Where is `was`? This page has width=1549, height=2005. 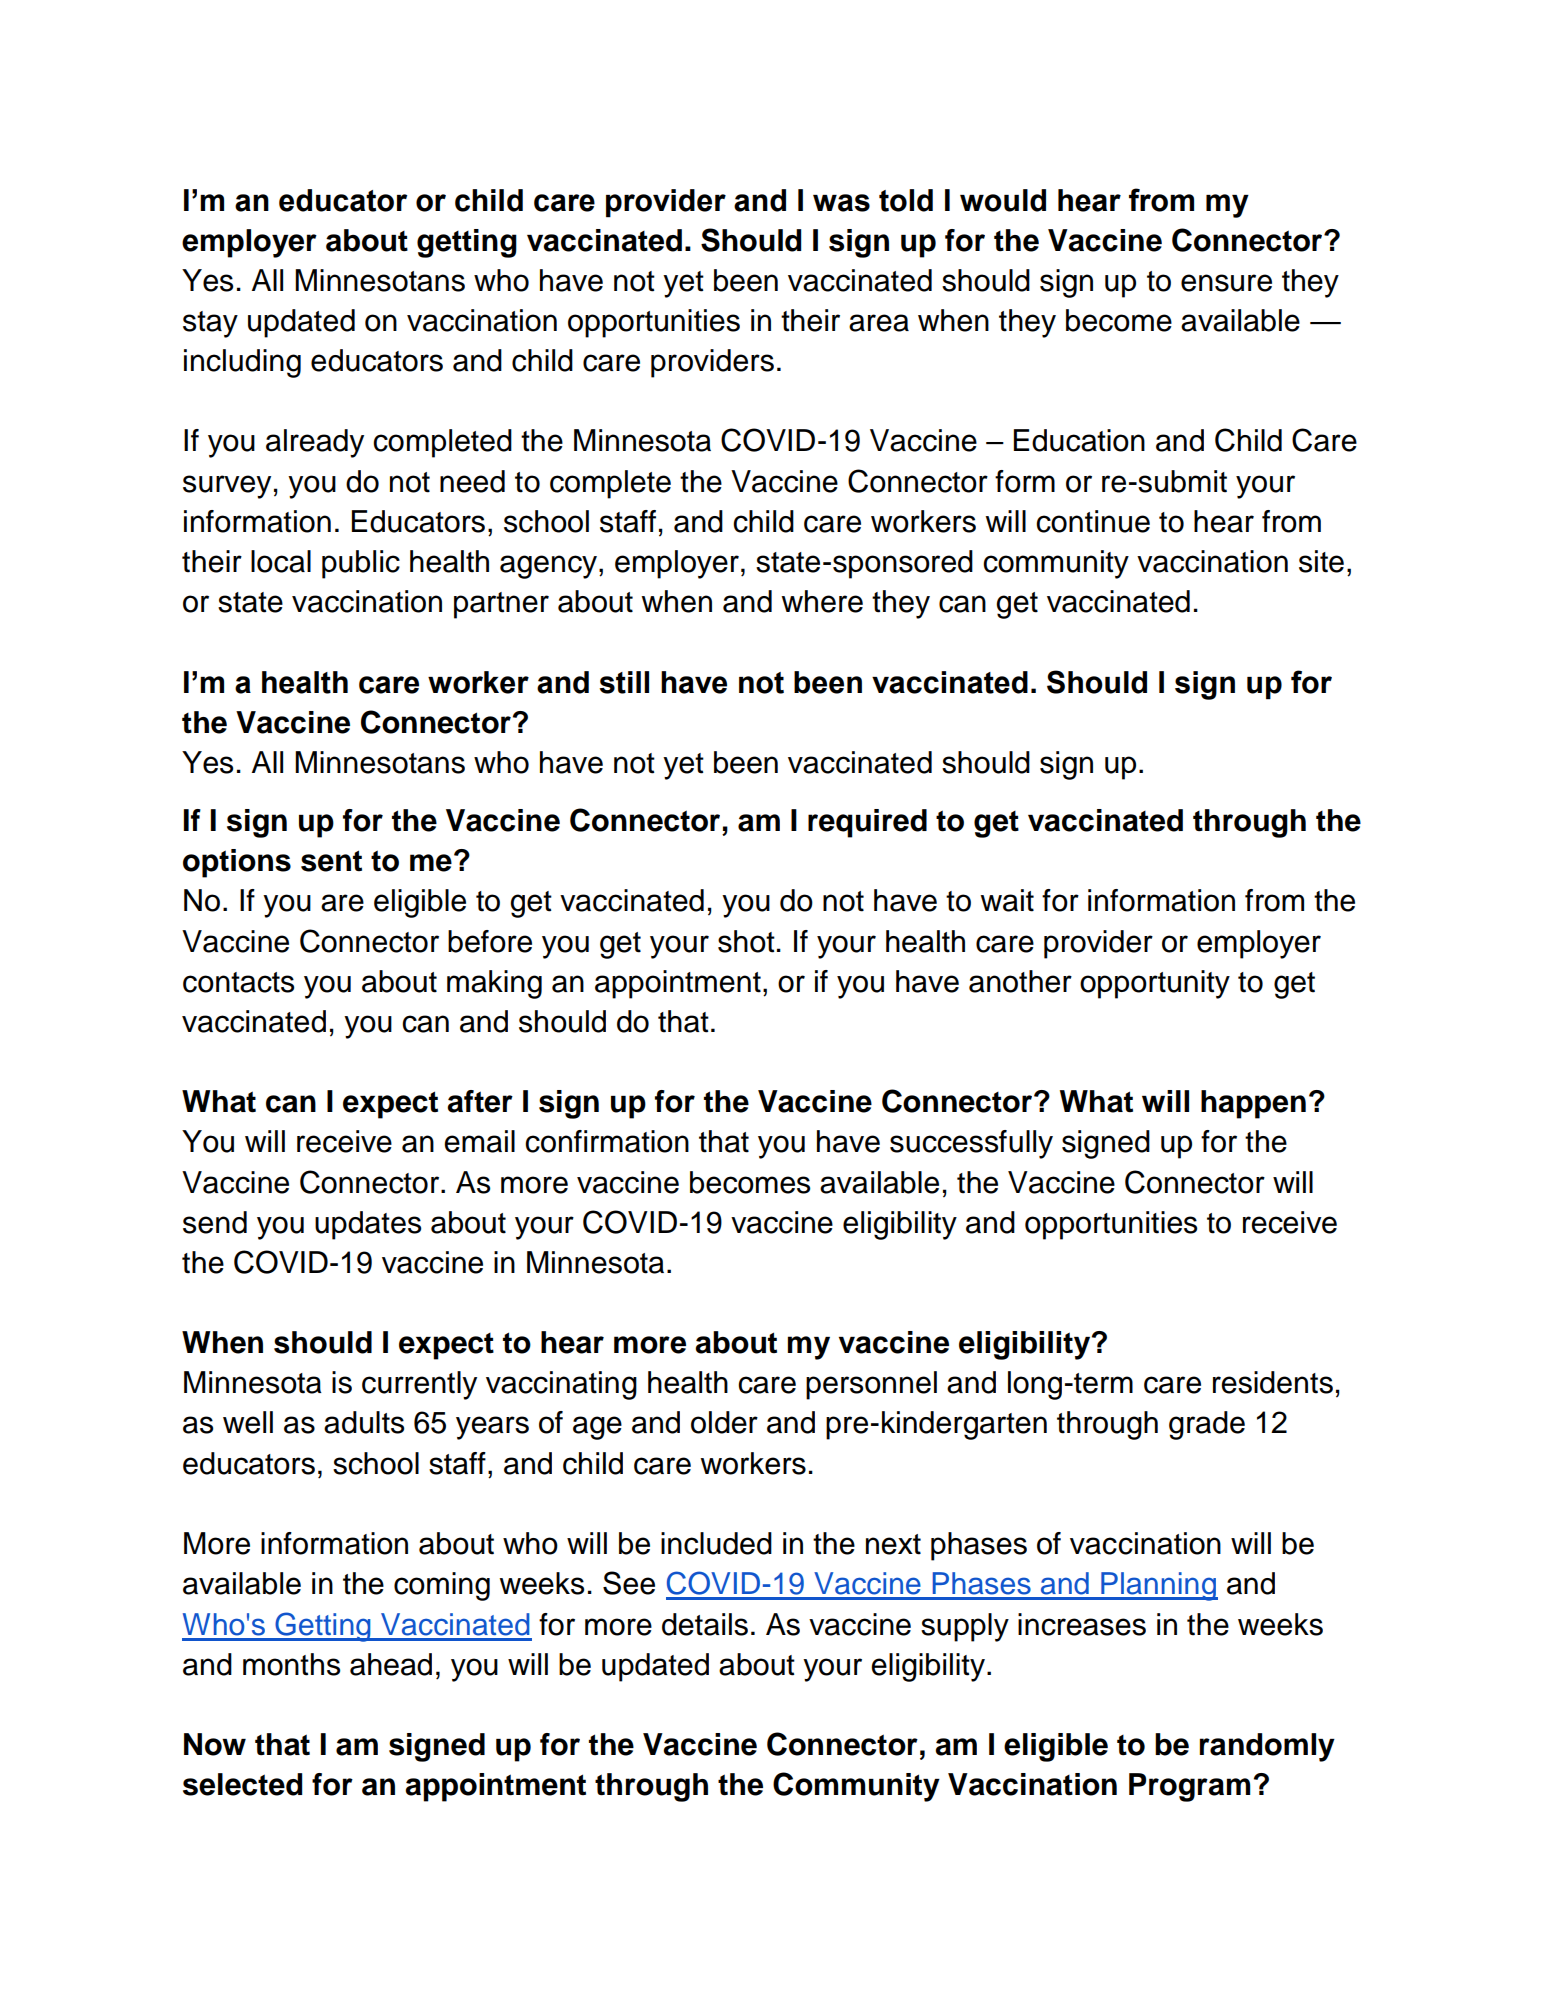
was is located at coordinates (841, 203).
